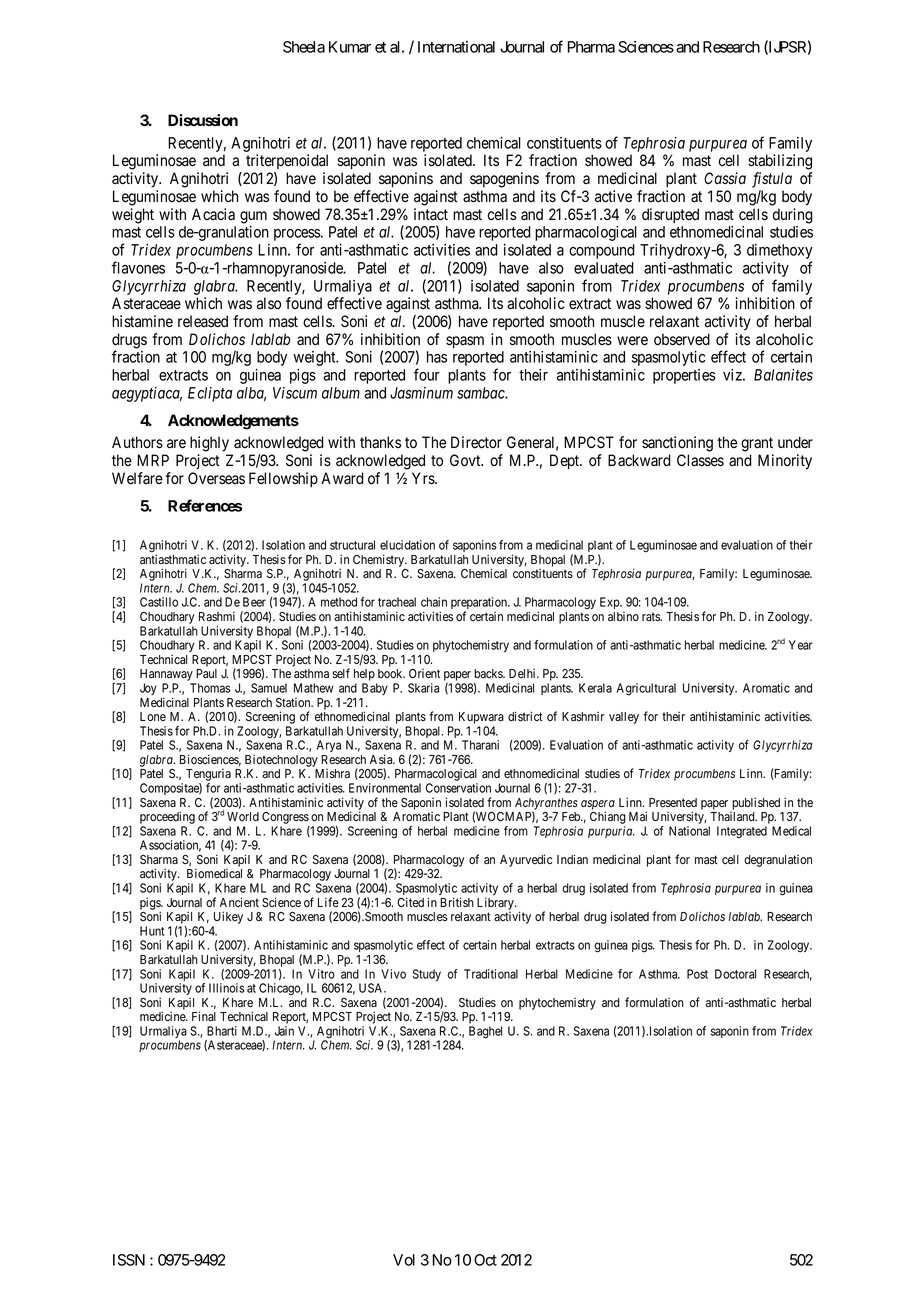  What do you see at coordinates (206, 673) in the screenshot?
I see `Paul` at bounding box center [206, 673].
